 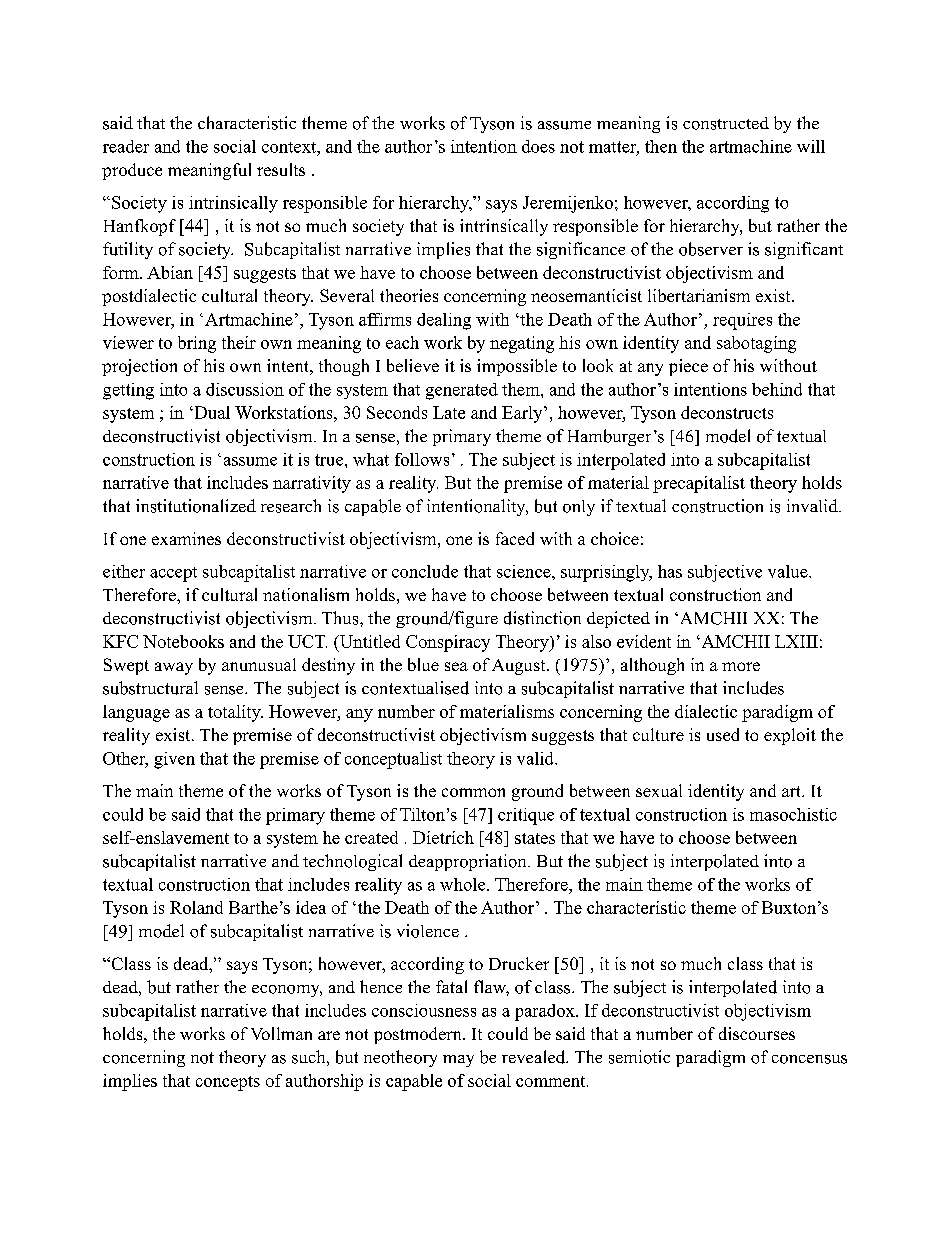 I want to click on accept, so click(x=173, y=574).
